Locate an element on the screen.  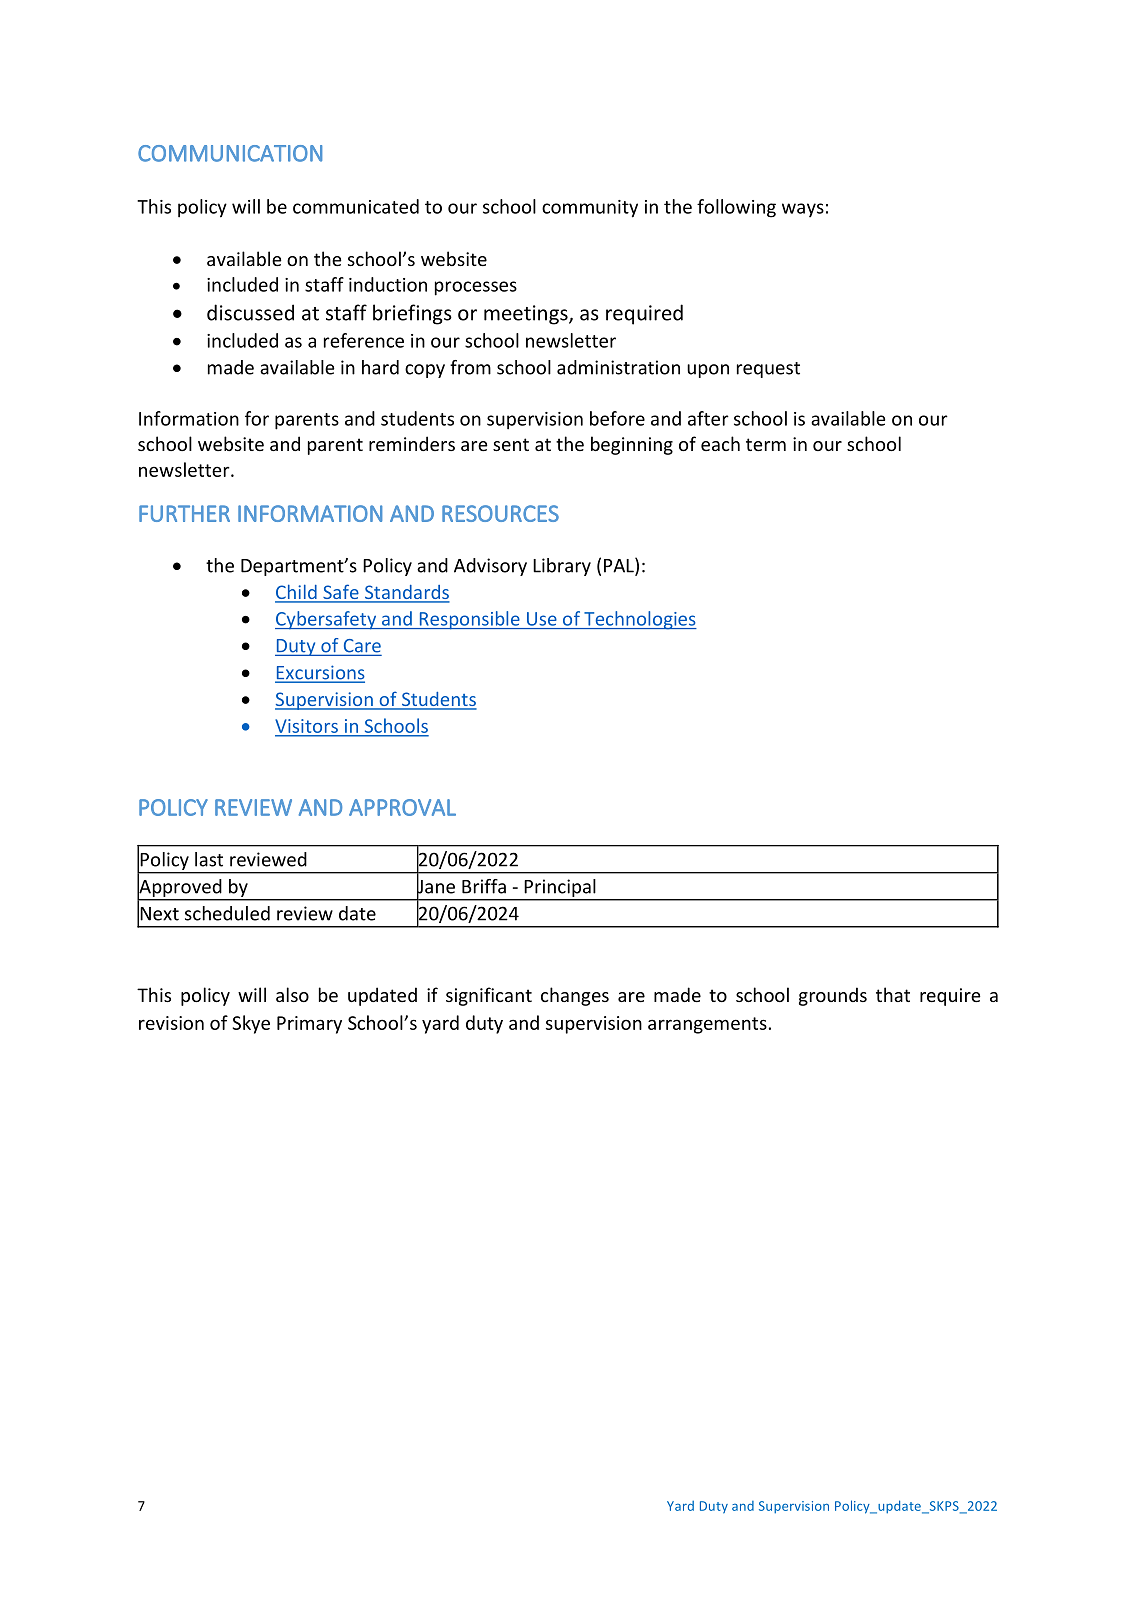
Technologies is located at coordinates (639, 620).
